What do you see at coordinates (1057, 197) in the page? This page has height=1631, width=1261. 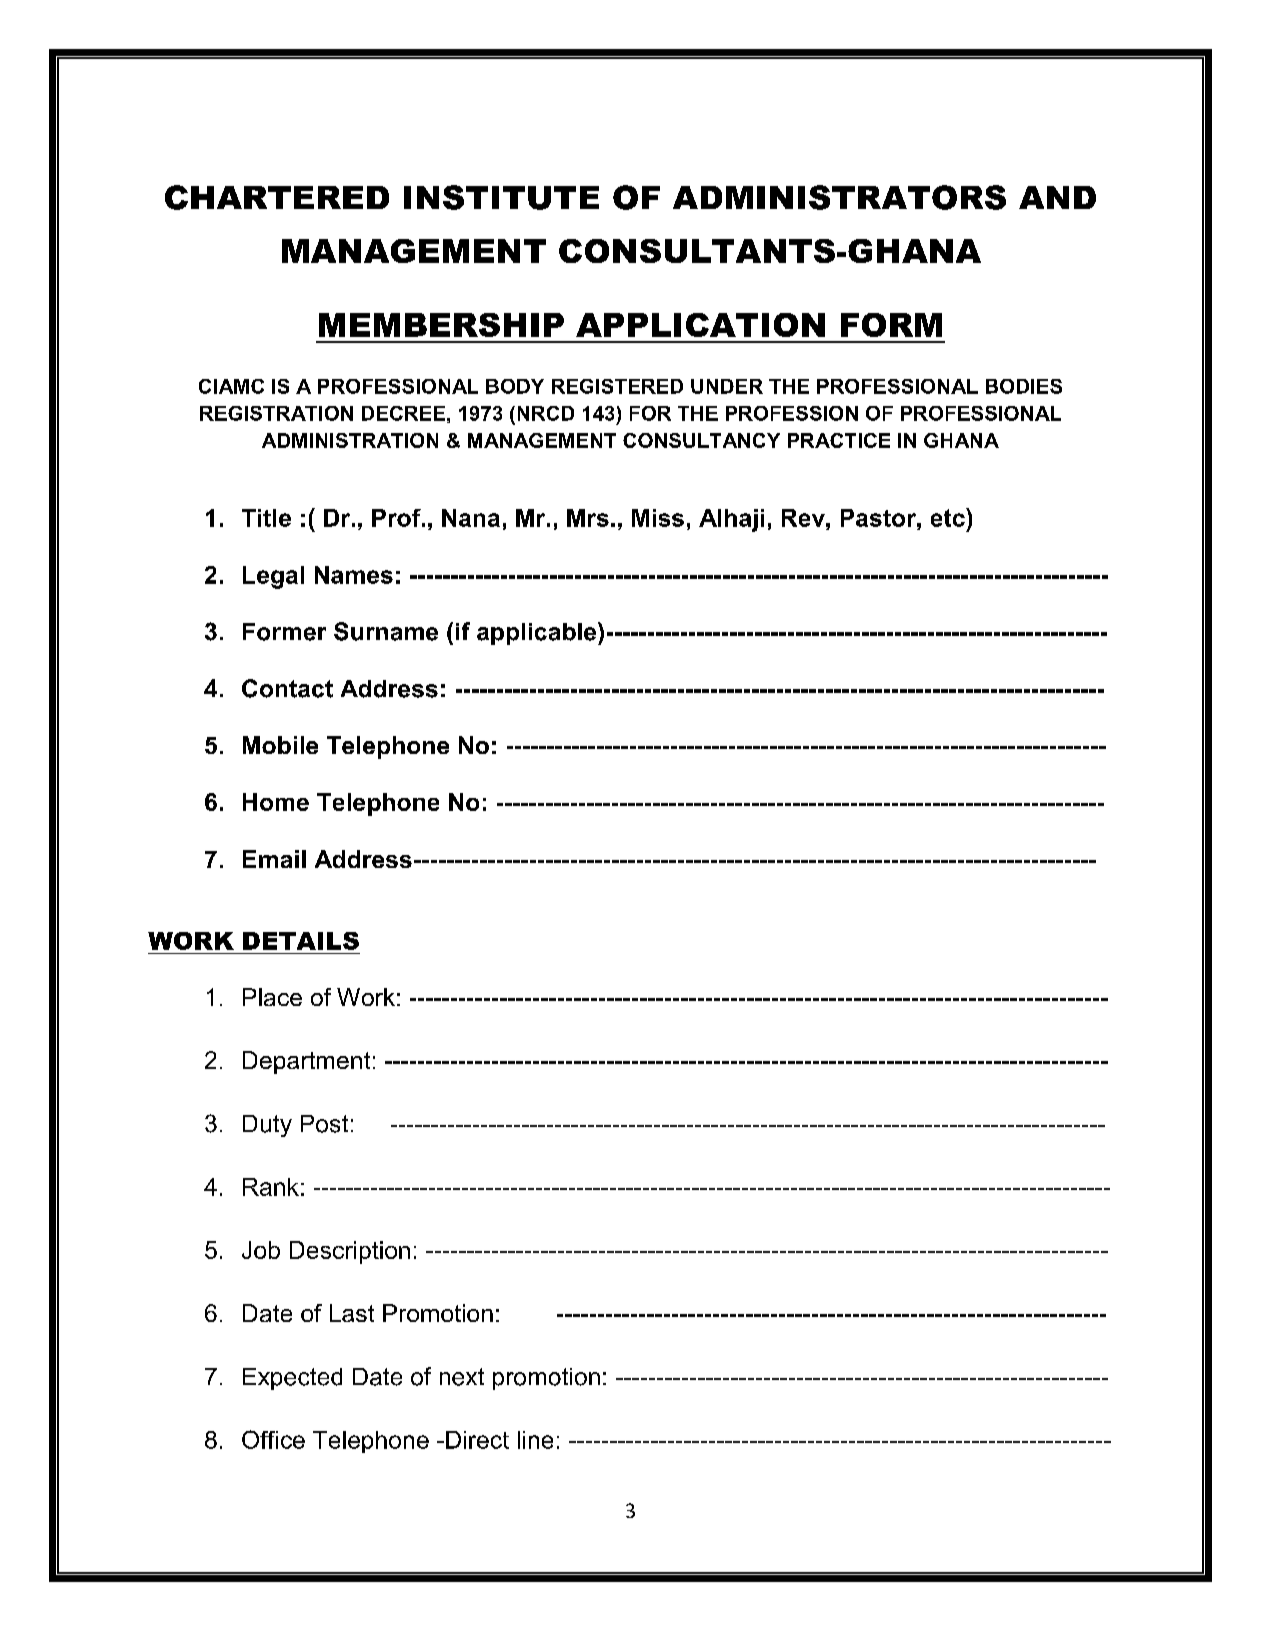 I see `AND` at bounding box center [1057, 197].
